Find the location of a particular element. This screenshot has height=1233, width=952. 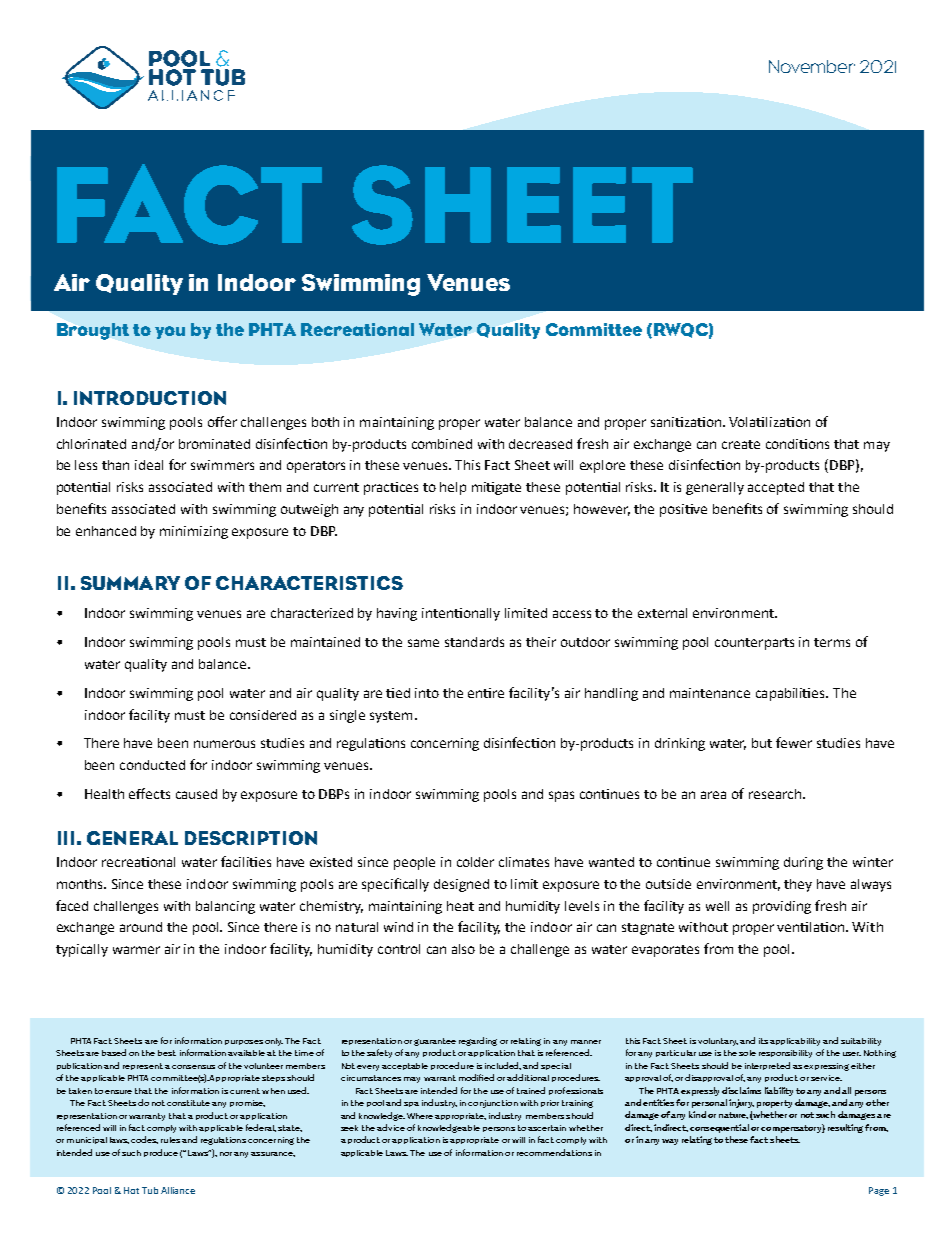

counterparts is located at coordinates (754, 644).
